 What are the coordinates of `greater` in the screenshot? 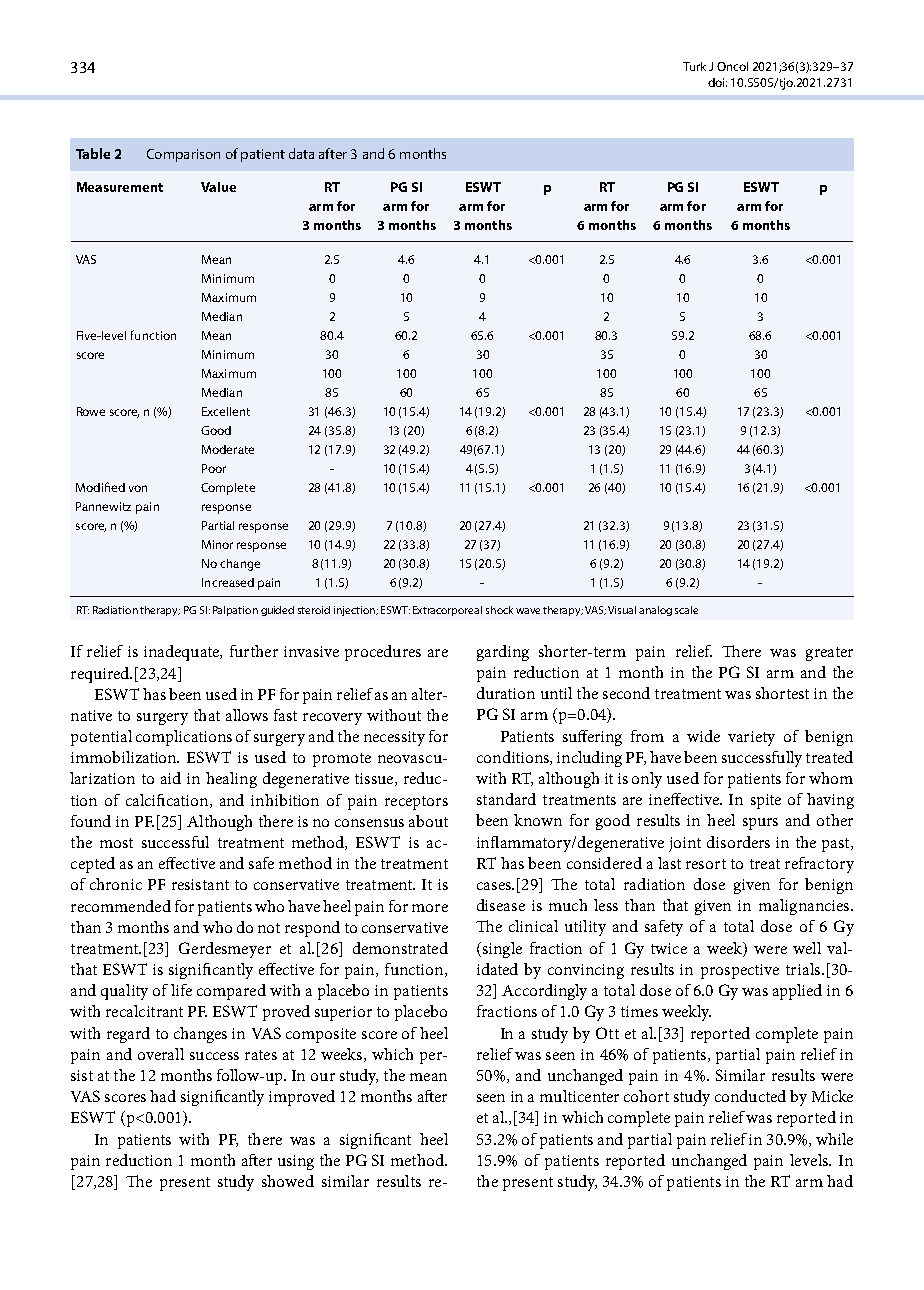 It's located at (829, 654).
